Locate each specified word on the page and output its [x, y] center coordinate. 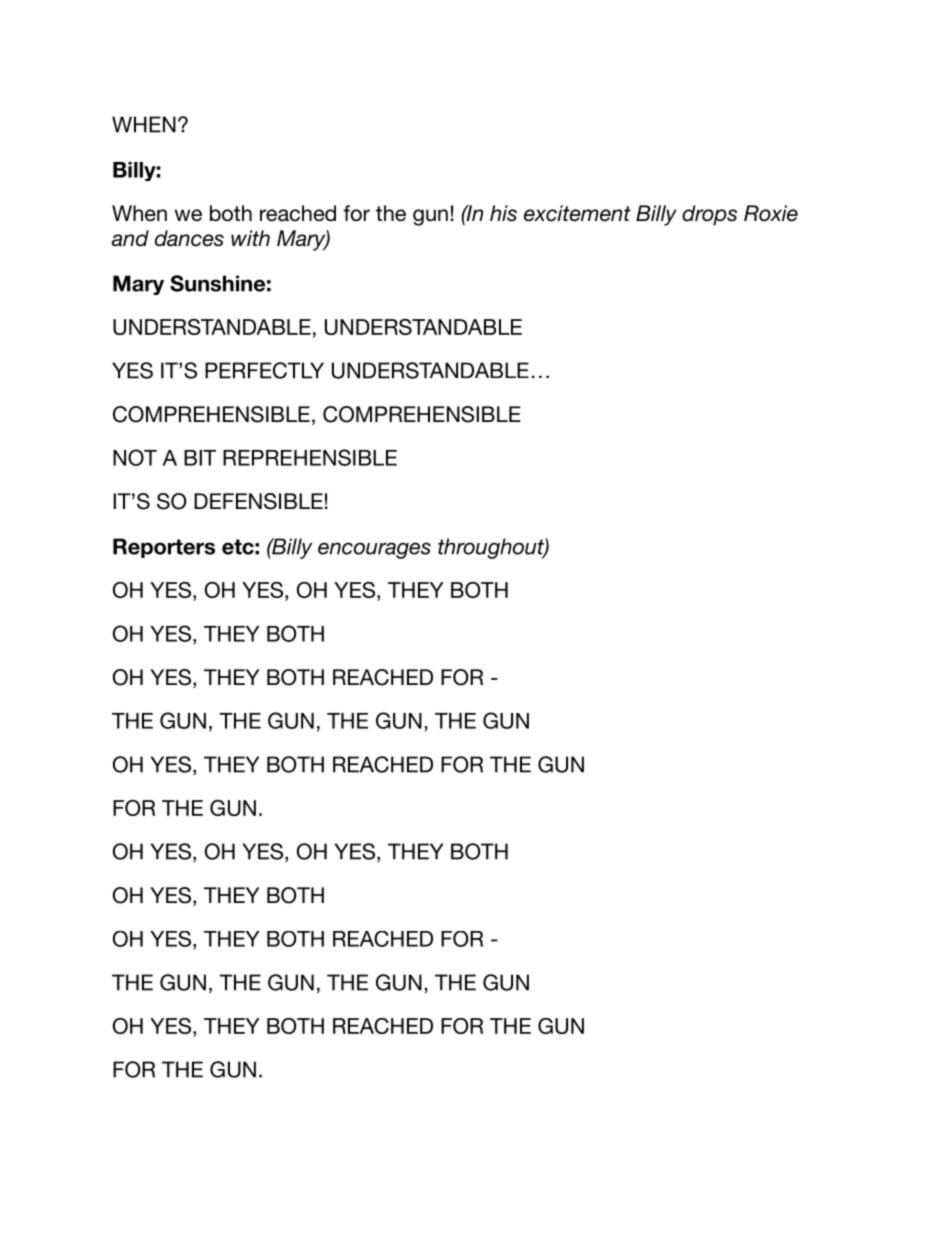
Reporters [164, 548]
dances [189, 238]
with [250, 238]
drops [709, 215]
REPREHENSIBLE [310, 457]
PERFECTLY [264, 370]
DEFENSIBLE [258, 501]
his [503, 213]
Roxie [771, 213]
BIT [200, 458]
